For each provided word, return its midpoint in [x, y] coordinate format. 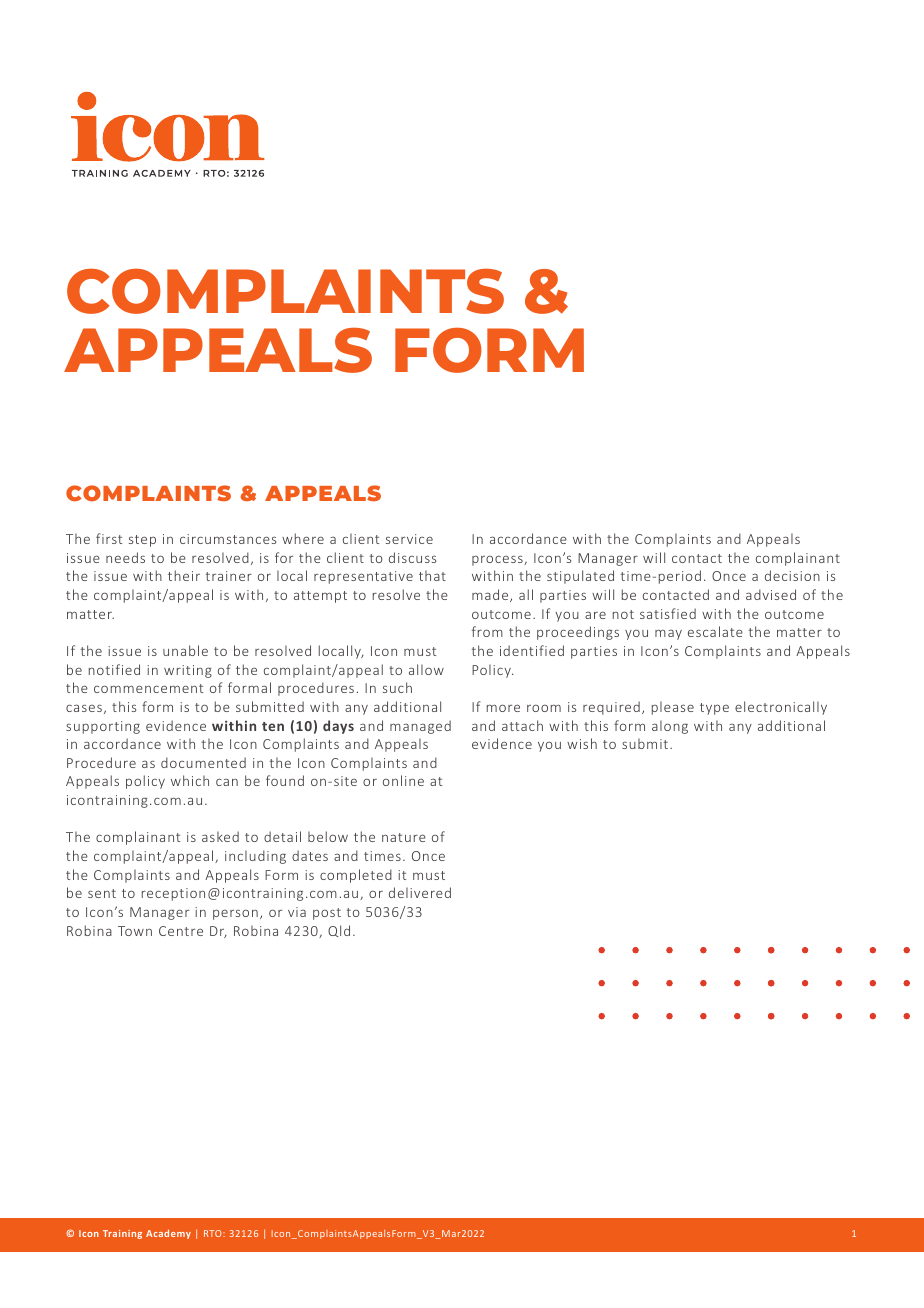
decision [792, 575]
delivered [420, 892]
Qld [339, 931]
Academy [168, 1234]
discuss [412, 557]
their [184, 575]
